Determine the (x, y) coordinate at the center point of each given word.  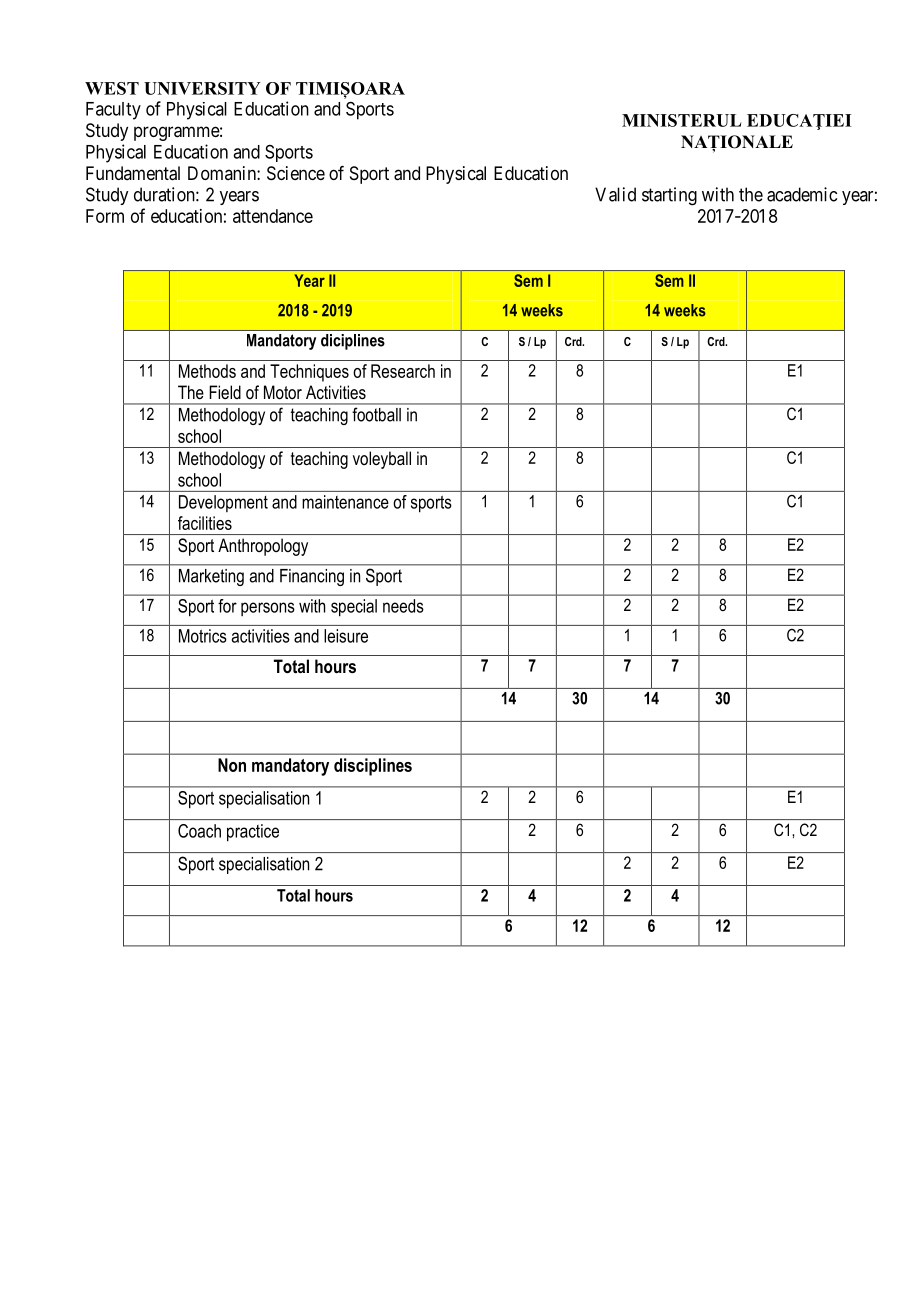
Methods (207, 371)
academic (802, 194)
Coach (199, 831)
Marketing (211, 577)
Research (403, 371)
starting (669, 196)
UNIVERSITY (202, 88)
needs (403, 606)
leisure (346, 636)
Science (296, 173)
